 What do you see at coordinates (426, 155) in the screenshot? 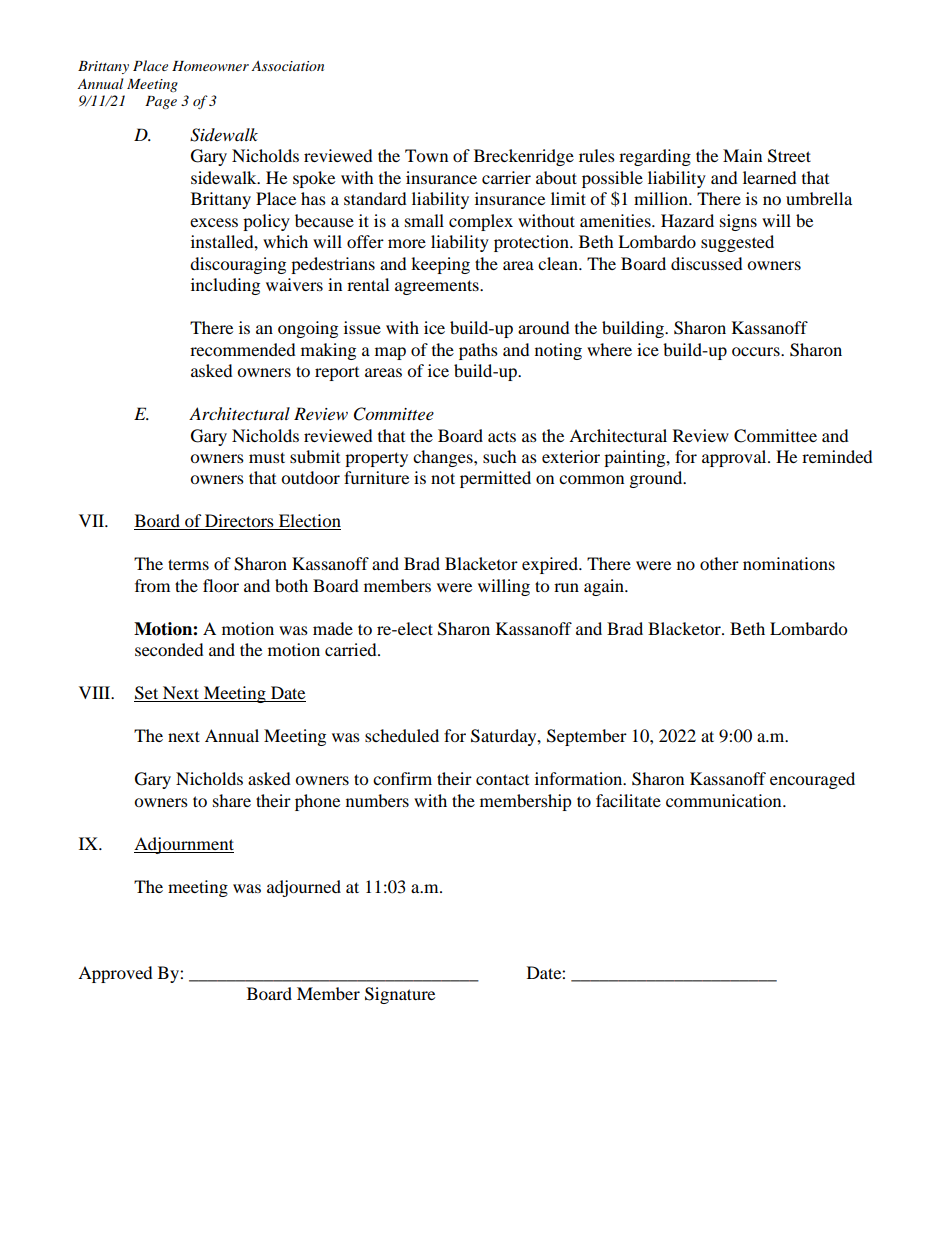
I see `Town` at bounding box center [426, 155].
